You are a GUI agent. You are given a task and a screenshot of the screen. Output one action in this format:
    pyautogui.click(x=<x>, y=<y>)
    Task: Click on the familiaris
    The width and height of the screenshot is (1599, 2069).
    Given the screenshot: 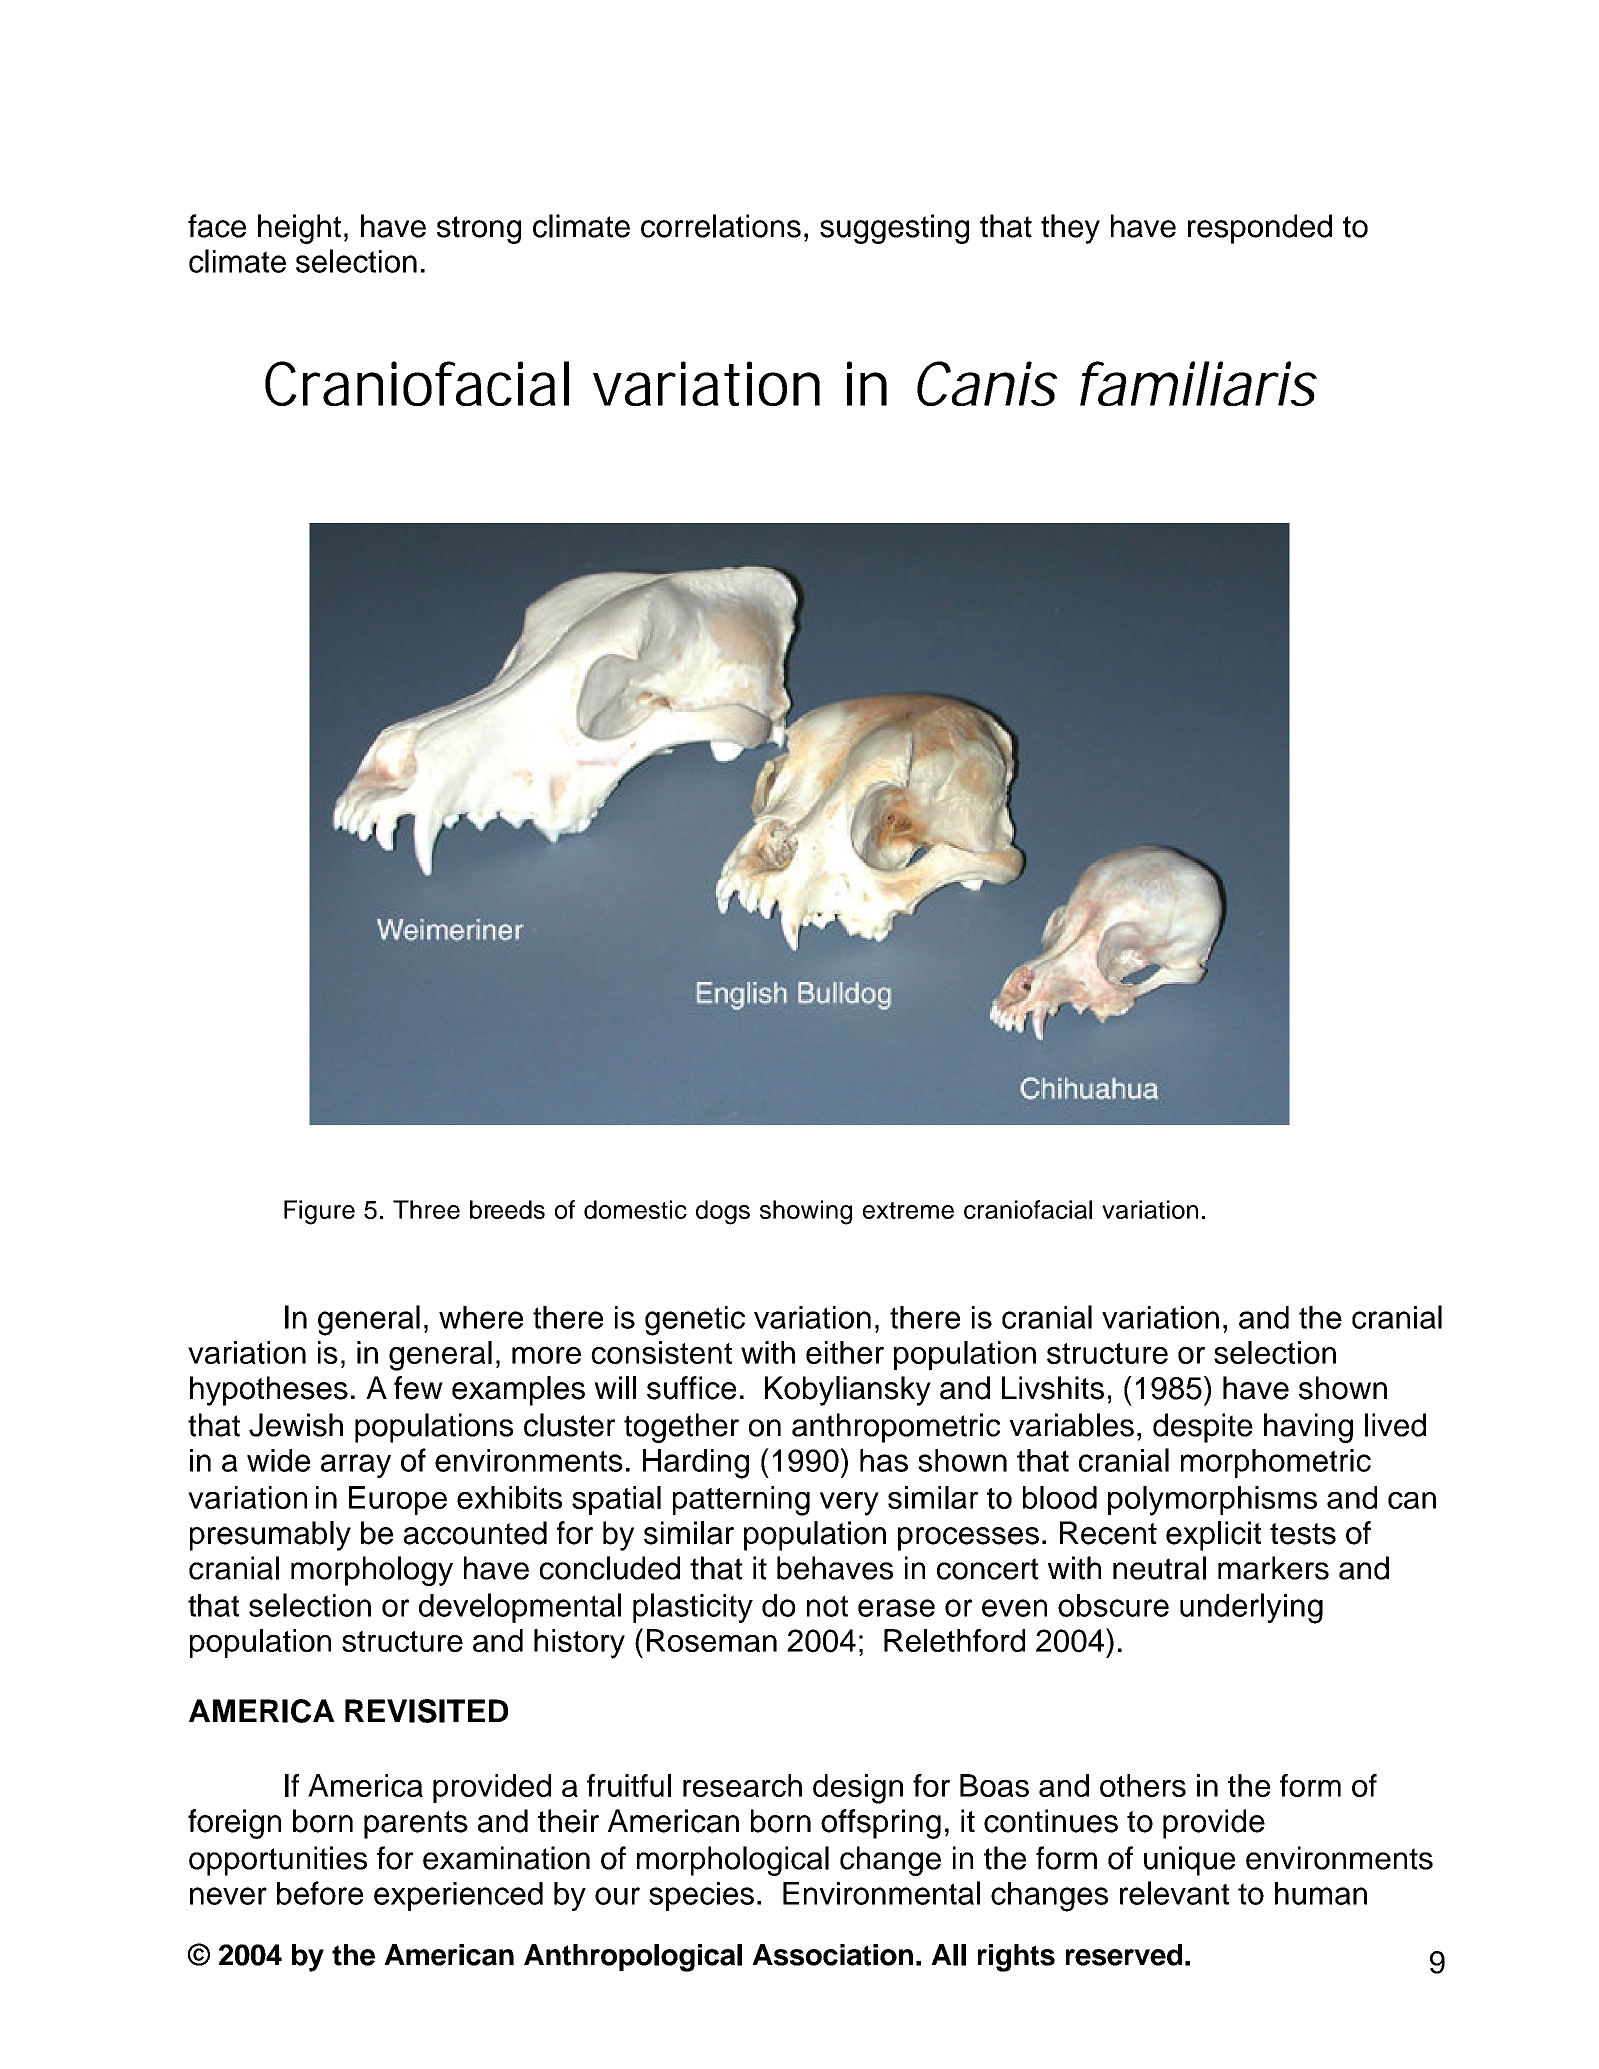 What is the action you would take?
    pyautogui.click(x=1198, y=383)
